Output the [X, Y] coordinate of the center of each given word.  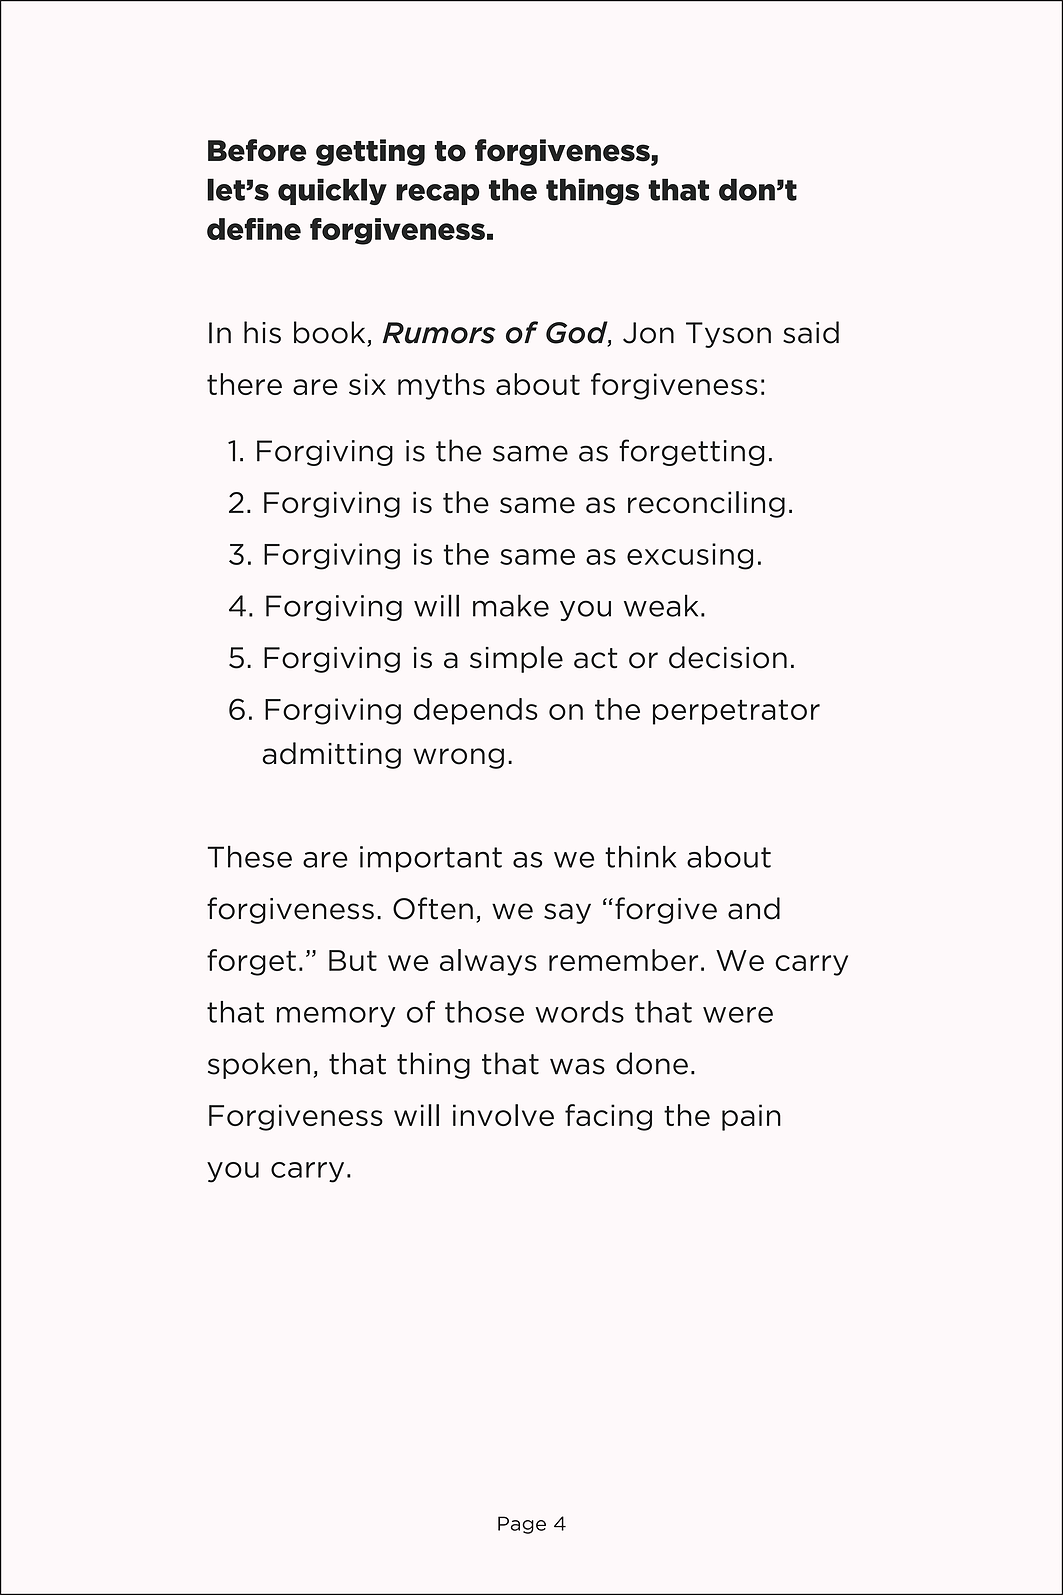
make [511, 605]
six [367, 384]
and [754, 908]
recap [437, 194]
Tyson [728, 335]
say [567, 913]
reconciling [706, 504]
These [249, 857]
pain [751, 1117]
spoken [259, 1065]
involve [503, 1115]
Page [522, 1525]
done [652, 1063]
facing [608, 1117]
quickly [332, 191]
